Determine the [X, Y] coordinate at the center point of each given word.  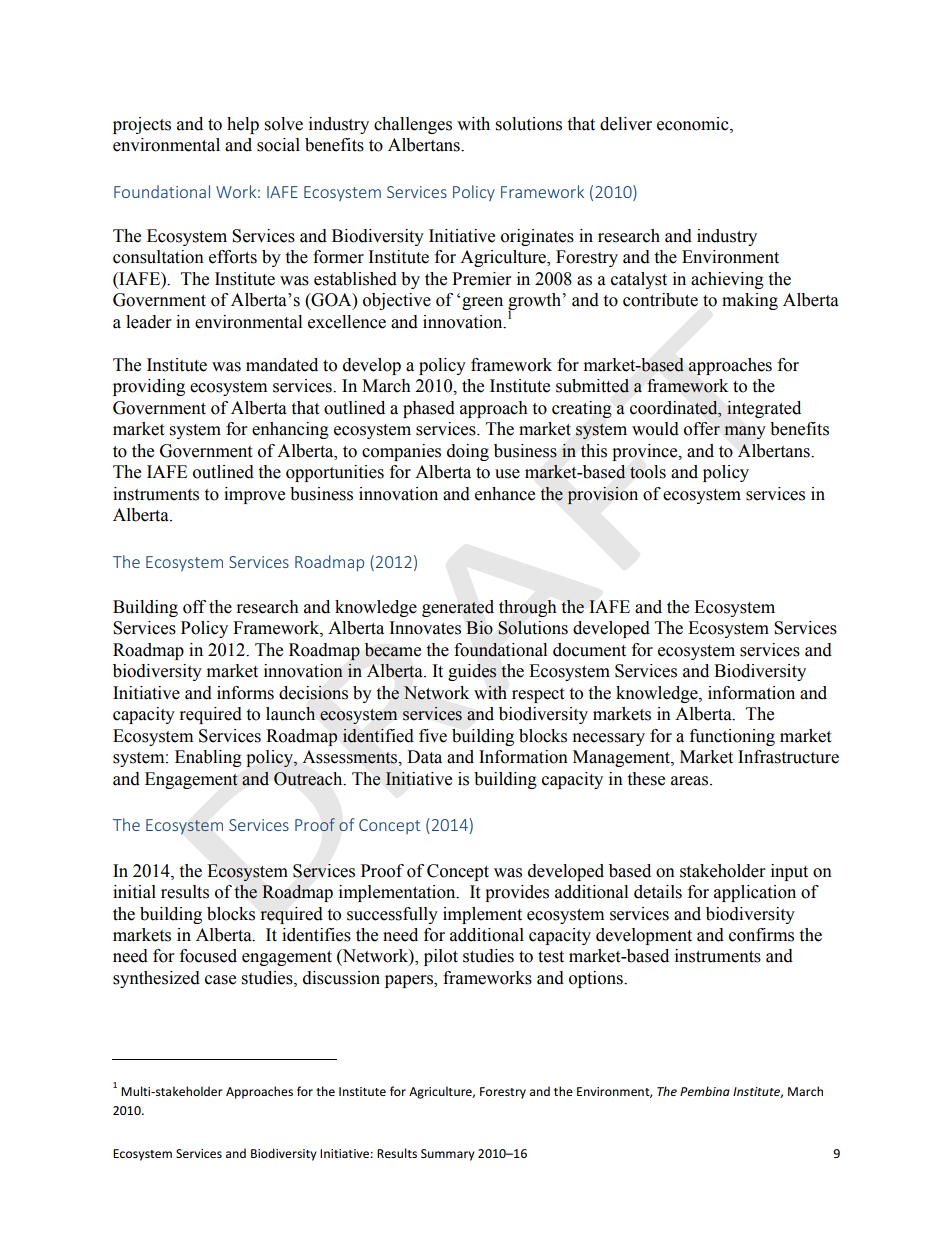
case [220, 980]
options [597, 979]
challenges [413, 125]
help [243, 125]
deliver [626, 124]
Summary [448, 1155]
